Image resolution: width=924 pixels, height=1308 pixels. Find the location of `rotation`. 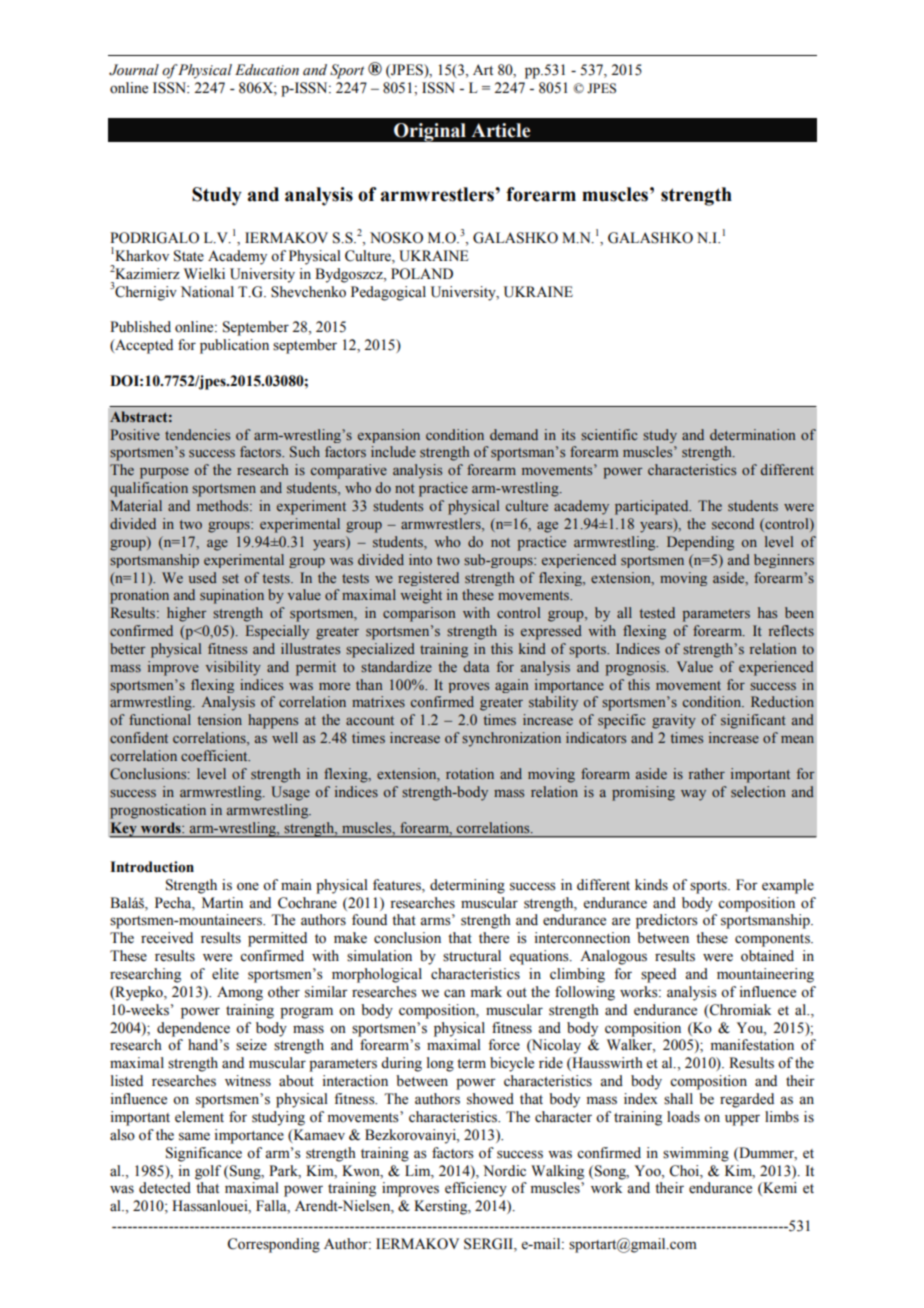

rotation is located at coordinates (470, 773).
